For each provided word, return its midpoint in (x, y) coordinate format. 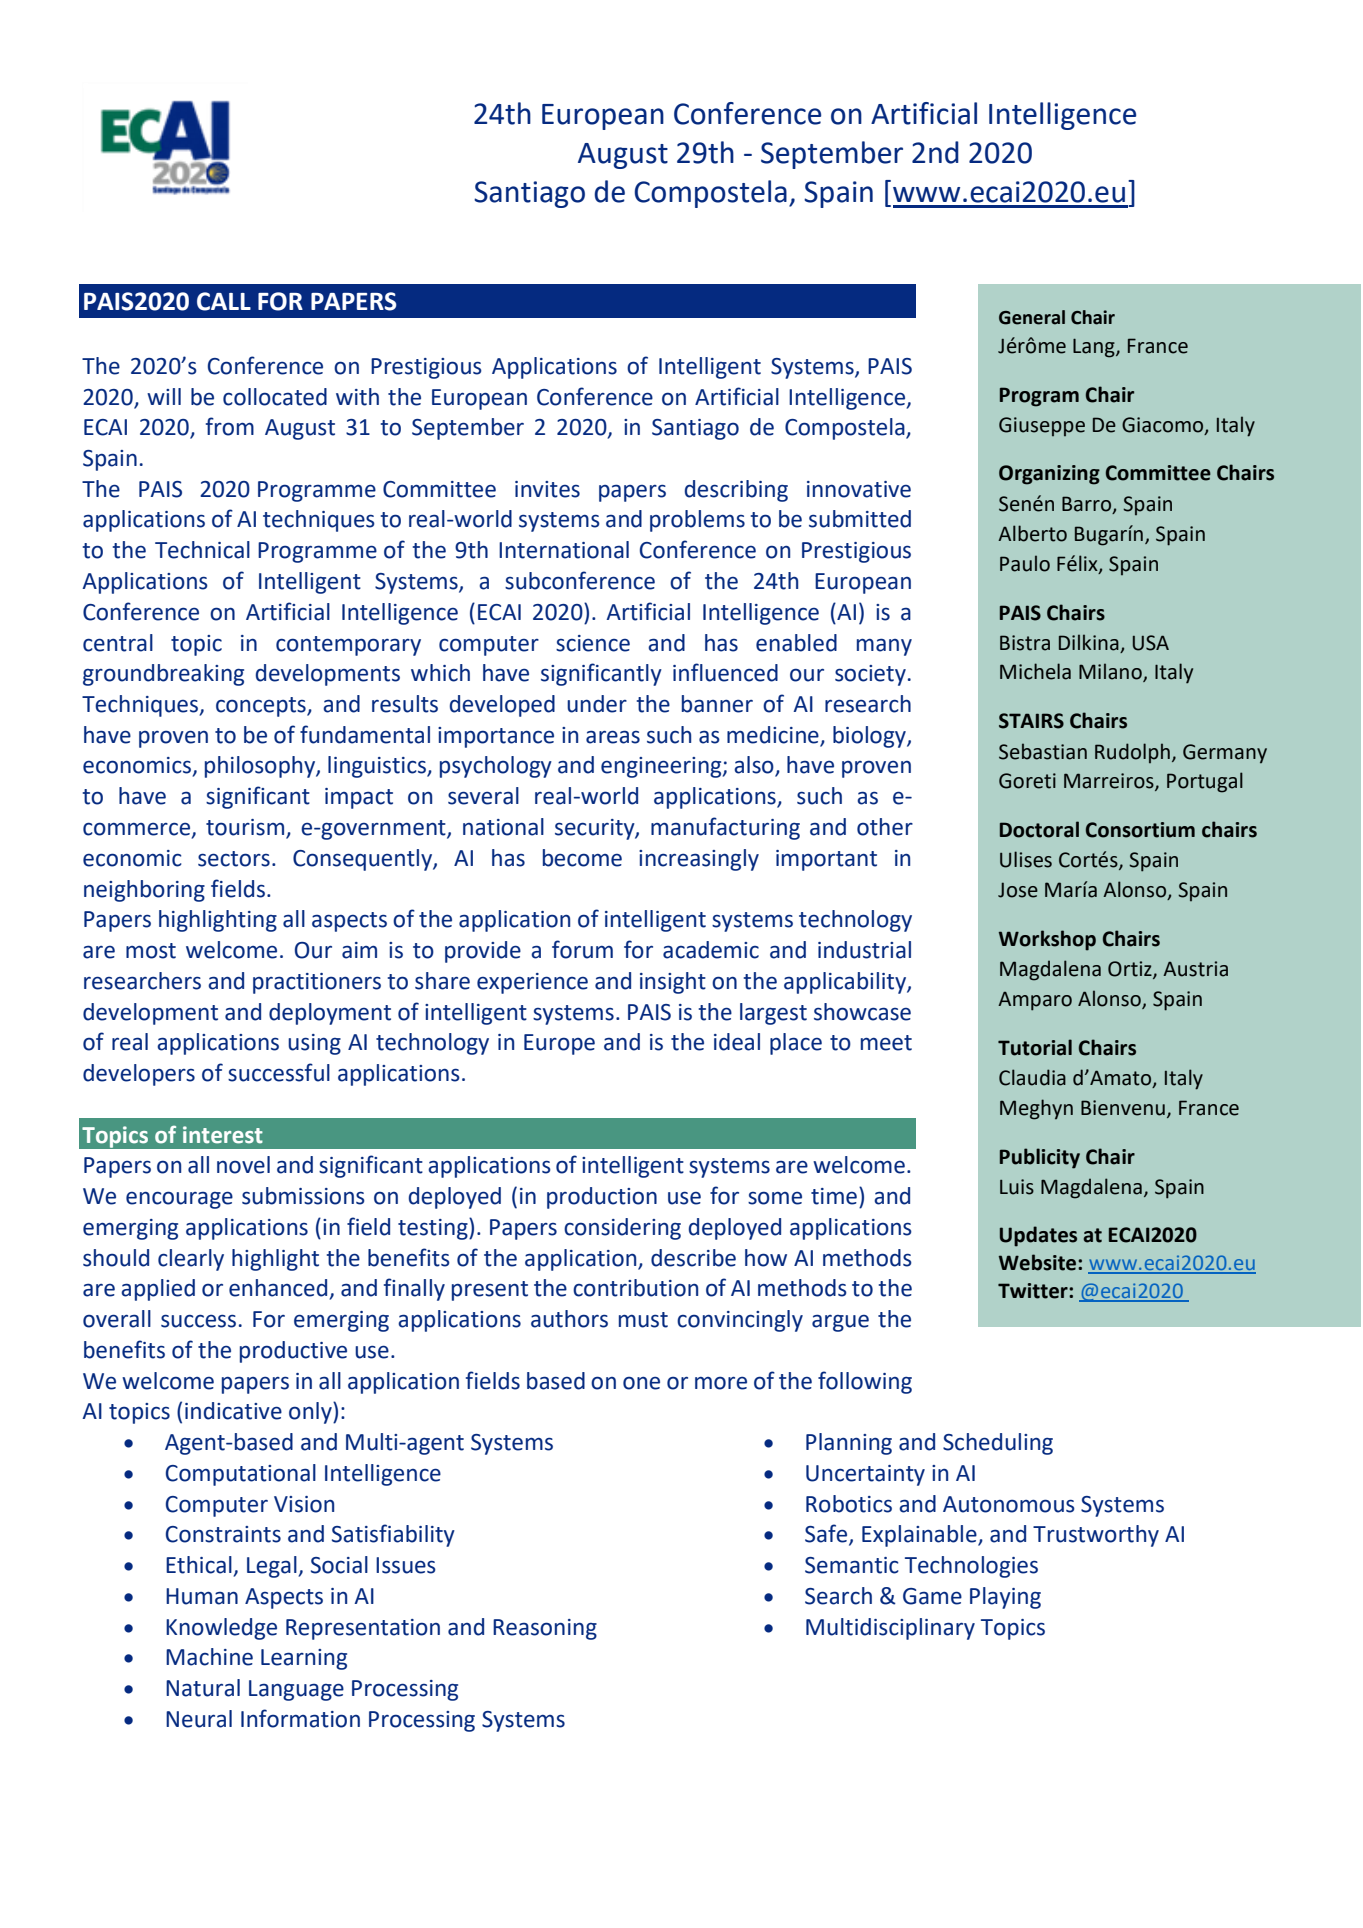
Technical (202, 550)
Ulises (1026, 859)
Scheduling (998, 1444)
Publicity (1040, 1158)
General (1032, 317)
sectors (234, 859)
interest (223, 1135)
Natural (203, 1688)
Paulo (1025, 563)
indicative (233, 1411)
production (602, 1198)
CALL (224, 301)
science (593, 643)
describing (736, 491)
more (721, 1383)
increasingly (699, 860)
